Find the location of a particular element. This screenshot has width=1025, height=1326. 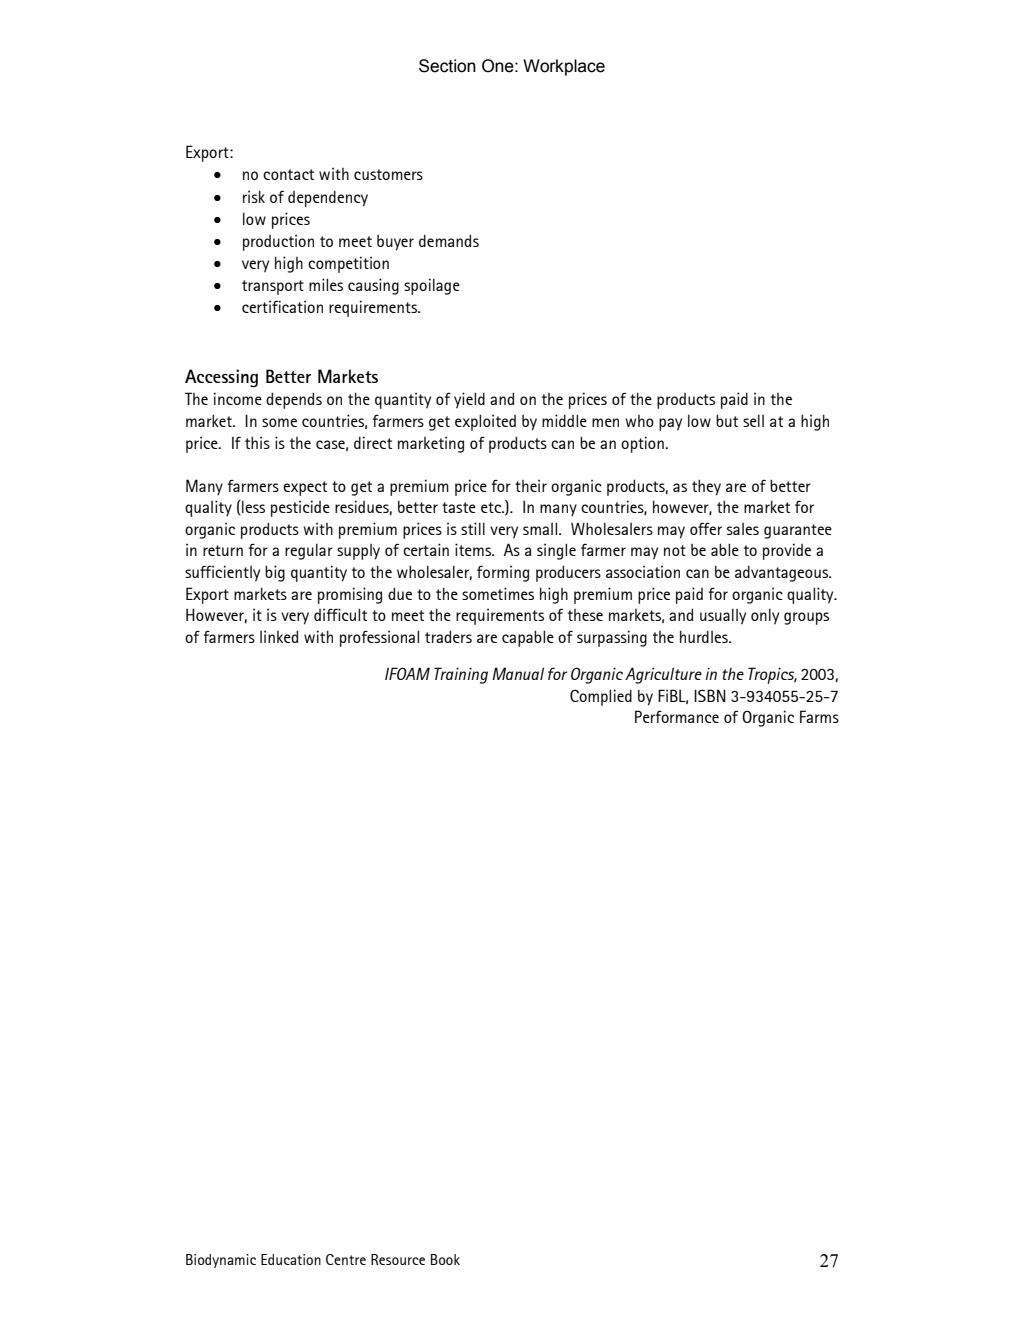

their is located at coordinates (531, 485).
